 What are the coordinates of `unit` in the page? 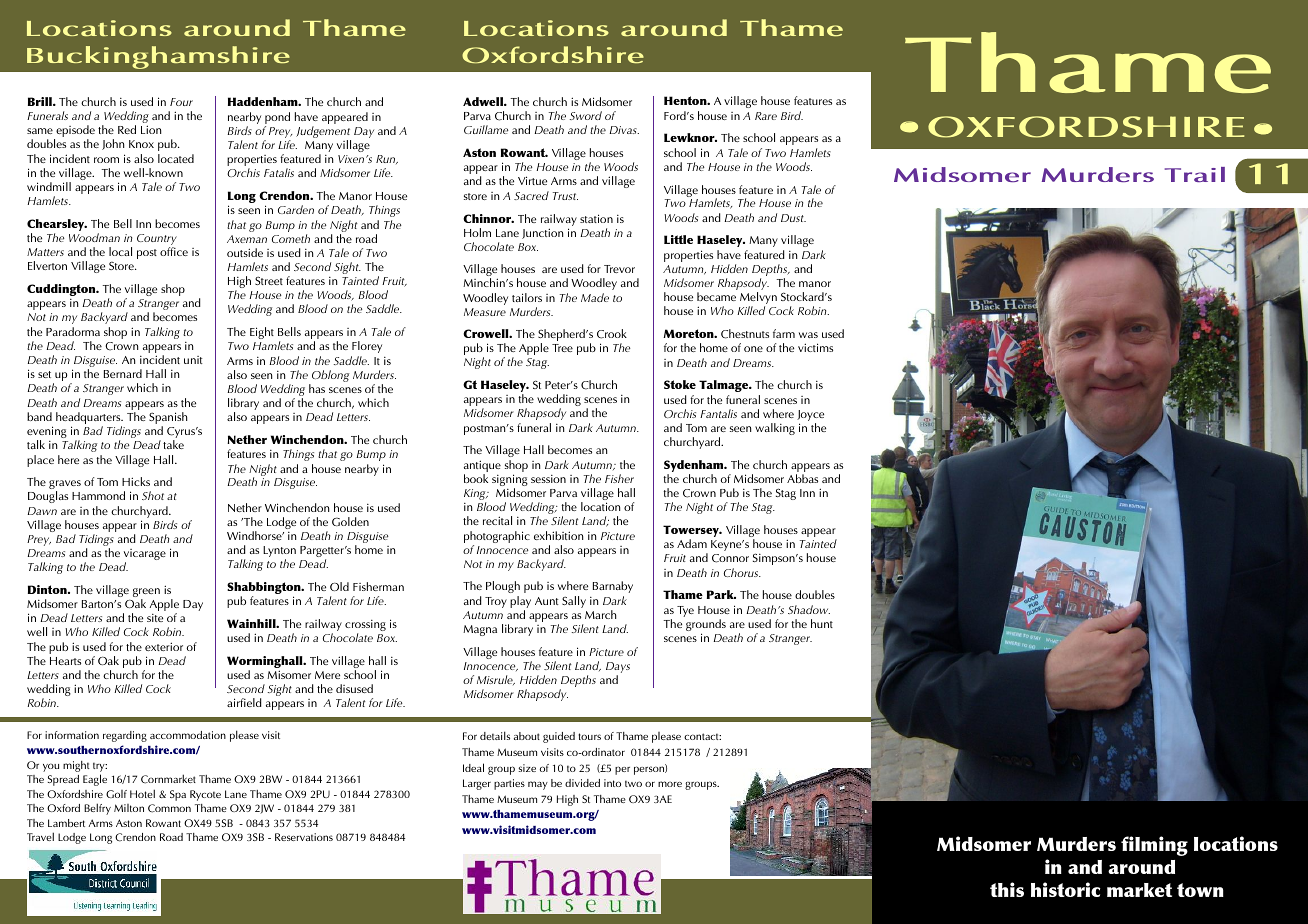 It's located at (193, 360).
